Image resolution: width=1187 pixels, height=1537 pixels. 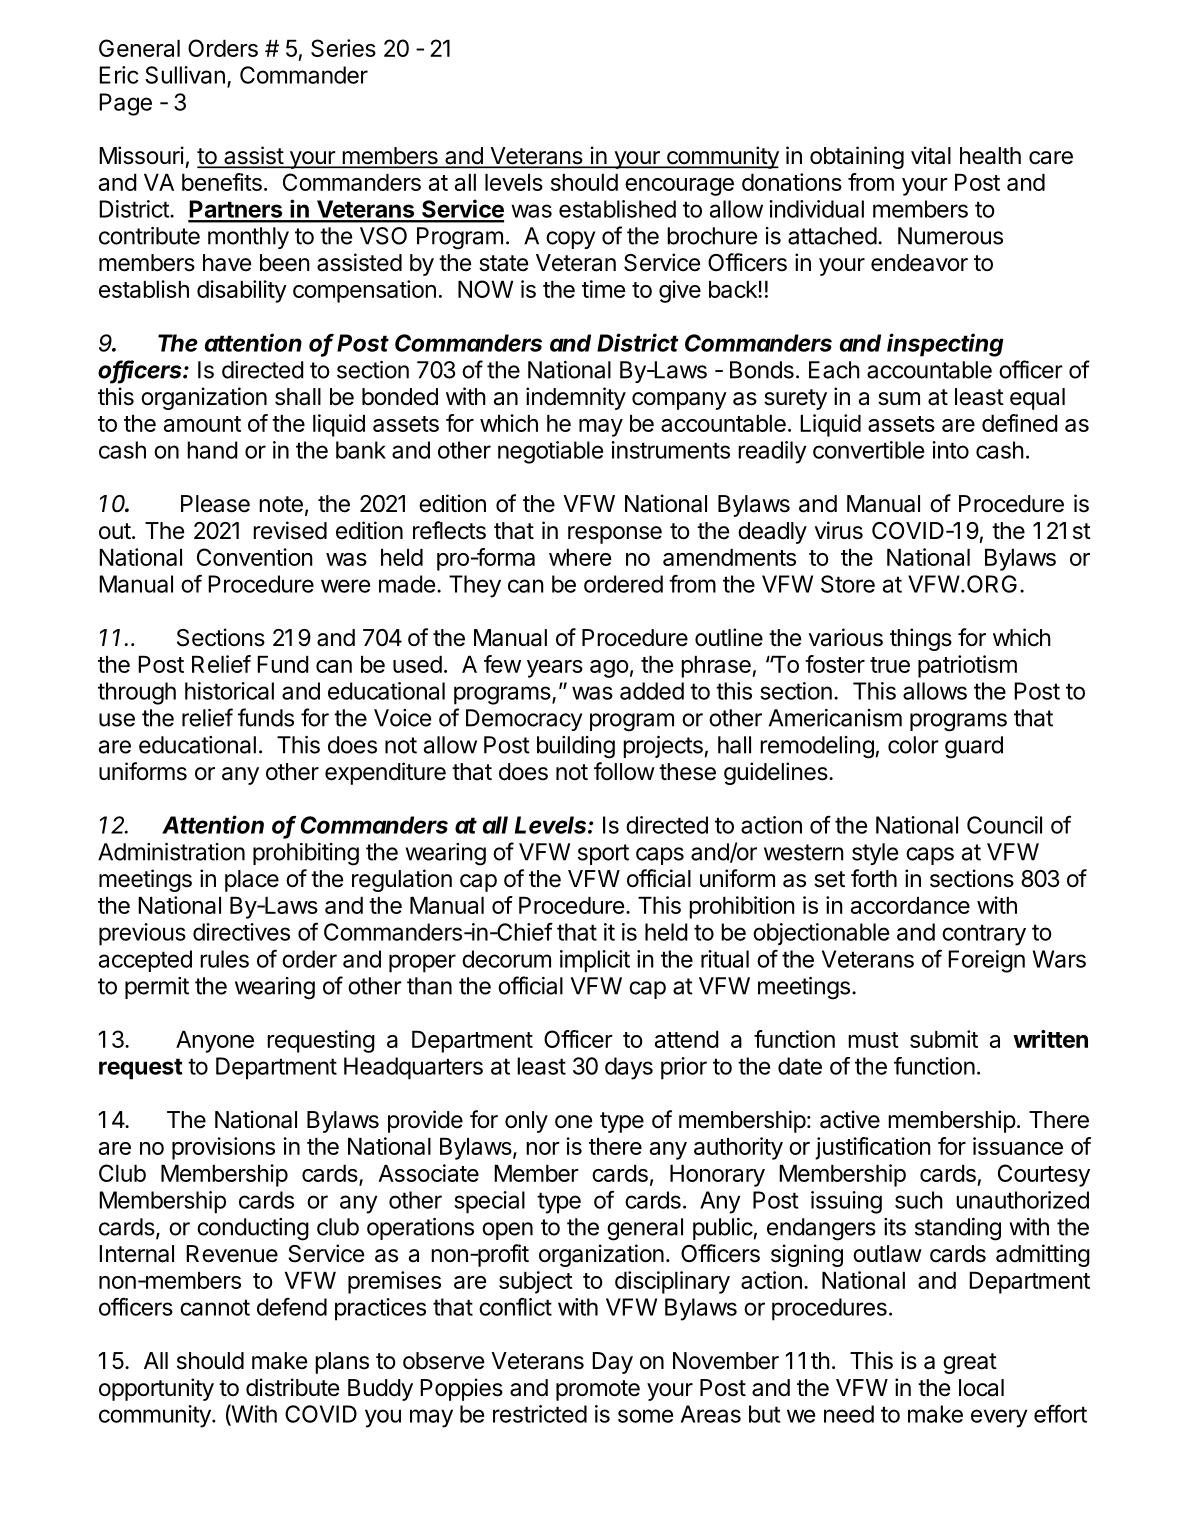 I want to click on rules, so click(x=224, y=959).
